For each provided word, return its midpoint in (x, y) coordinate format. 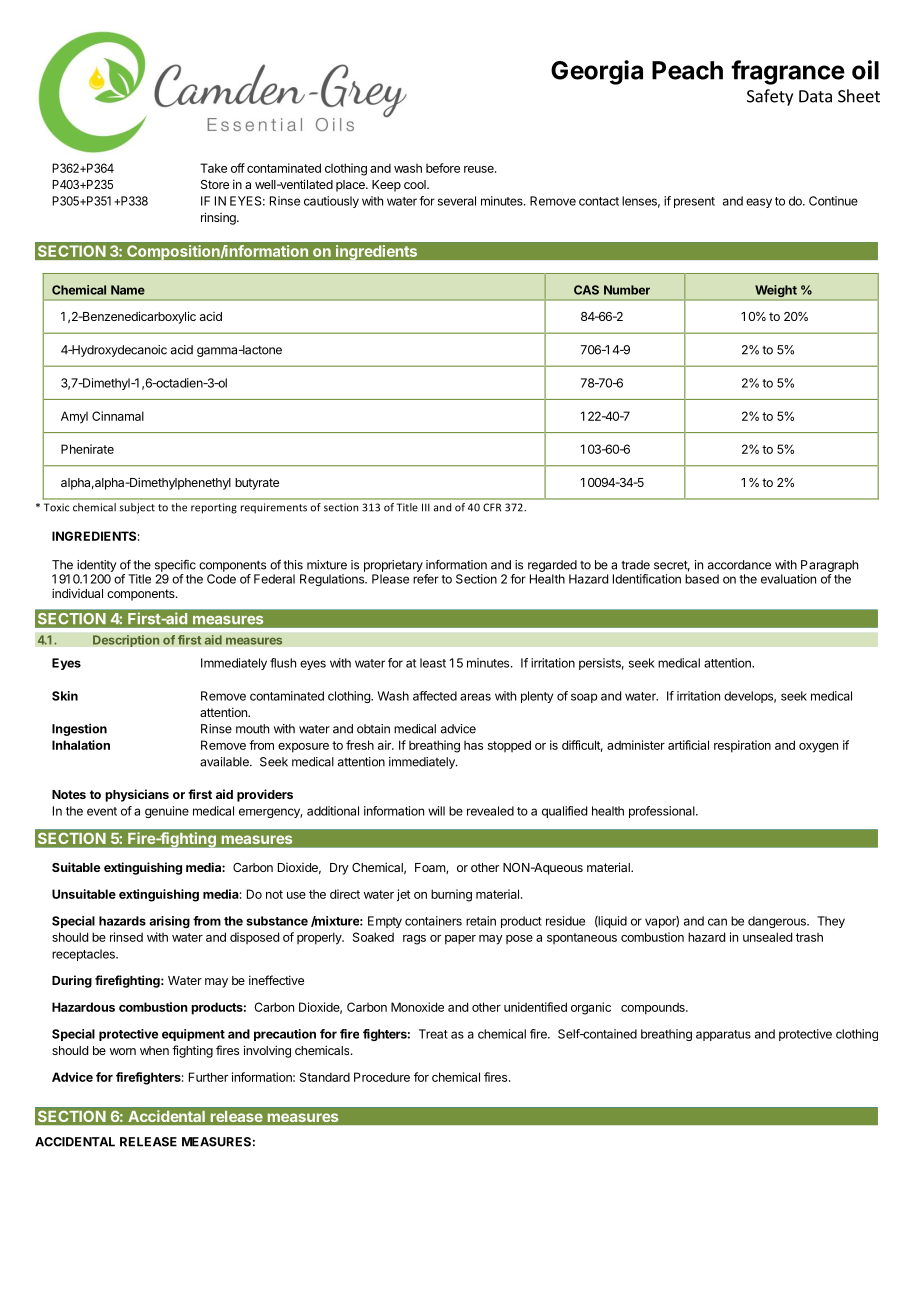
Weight (776, 291)
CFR (492, 507)
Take (213, 168)
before (443, 168)
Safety (770, 97)
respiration (742, 746)
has (473, 745)
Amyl (74, 417)
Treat (433, 1034)
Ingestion (79, 730)
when (154, 1050)
